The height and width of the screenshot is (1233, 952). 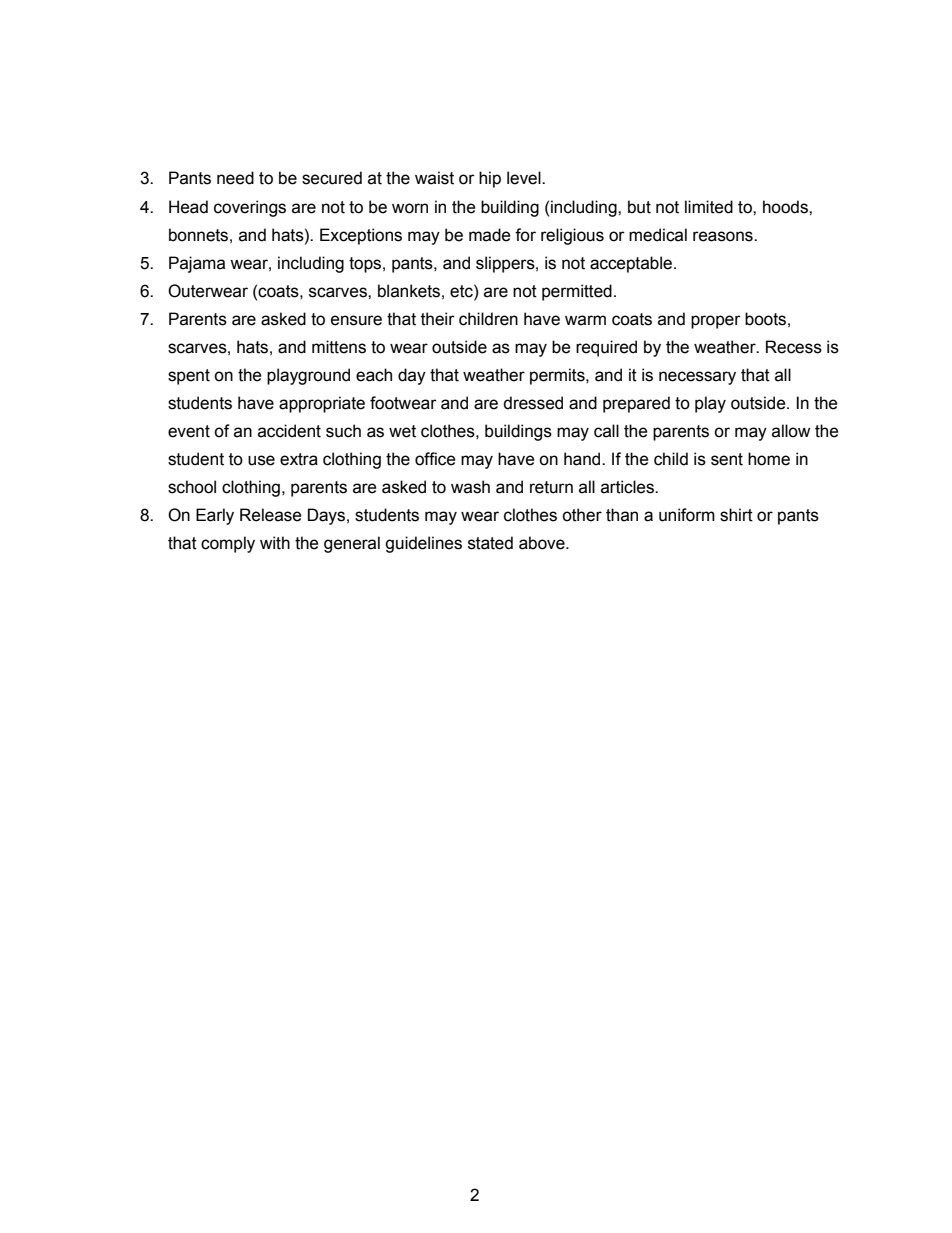 What do you see at coordinates (716, 322) in the screenshot?
I see `proper` at bounding box center [716, 322].
